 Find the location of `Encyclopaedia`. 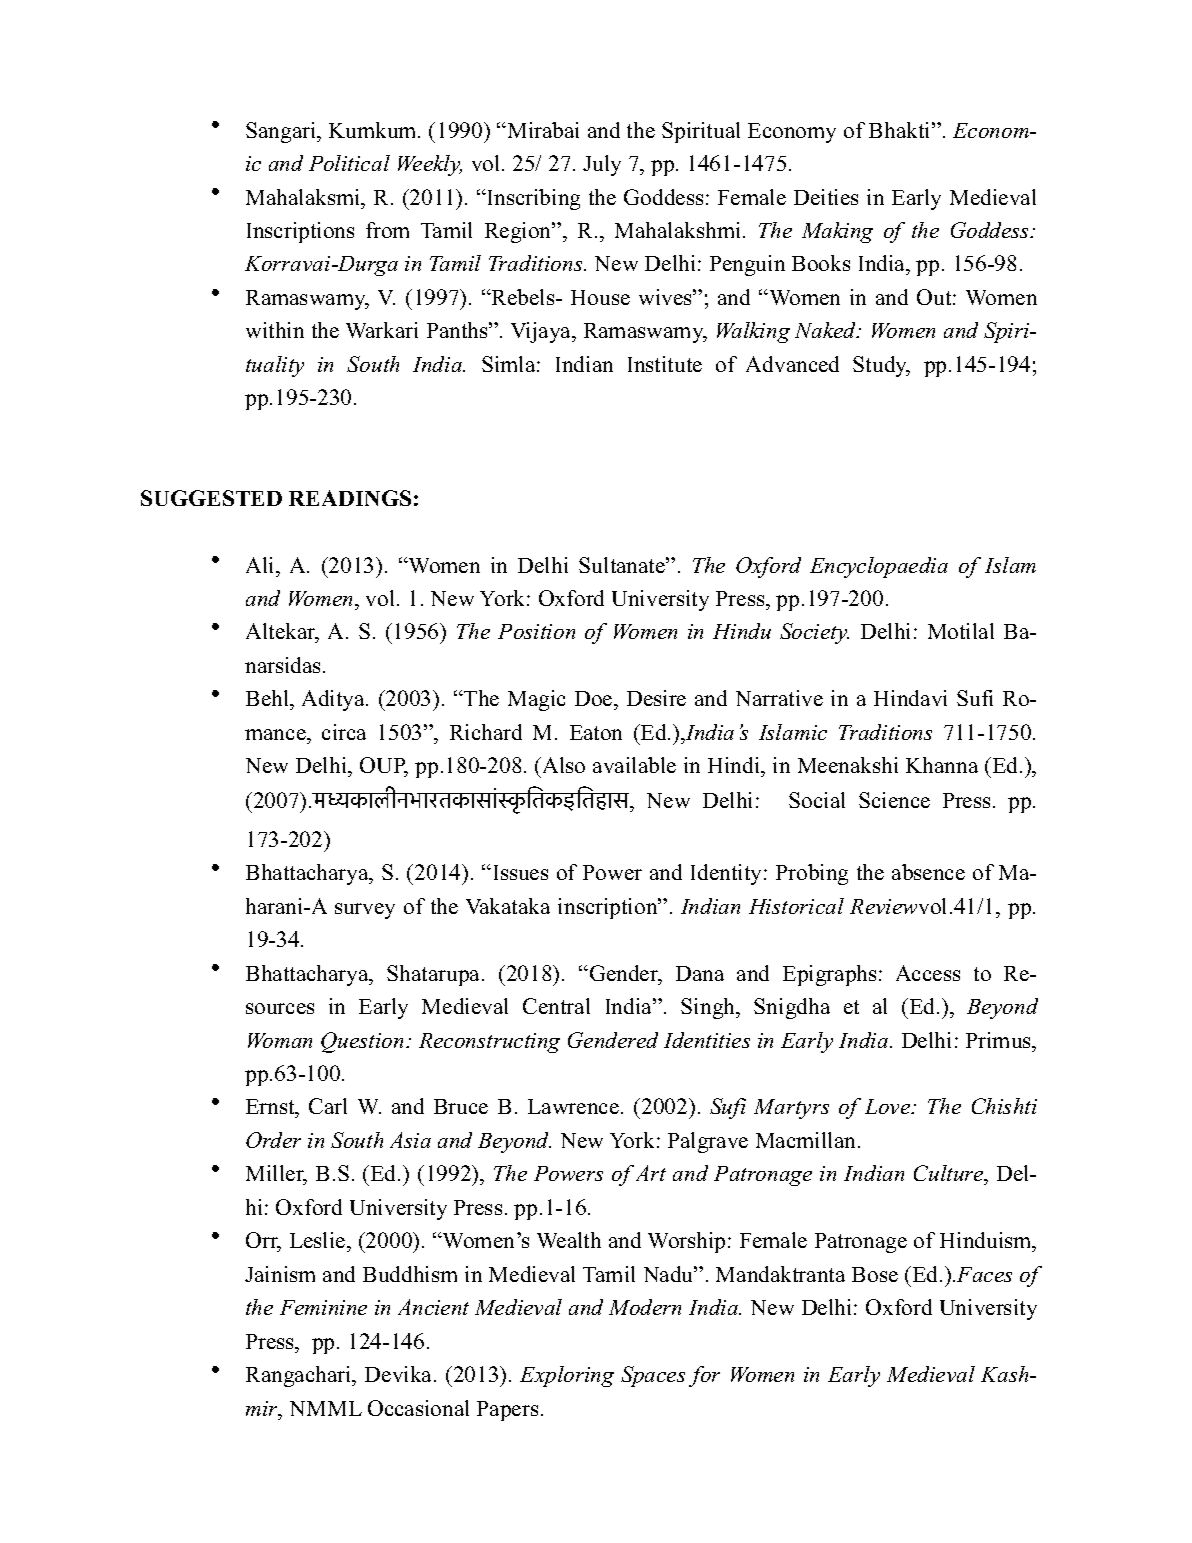

Encyclopaedia is located at coordinates (879, 567).
